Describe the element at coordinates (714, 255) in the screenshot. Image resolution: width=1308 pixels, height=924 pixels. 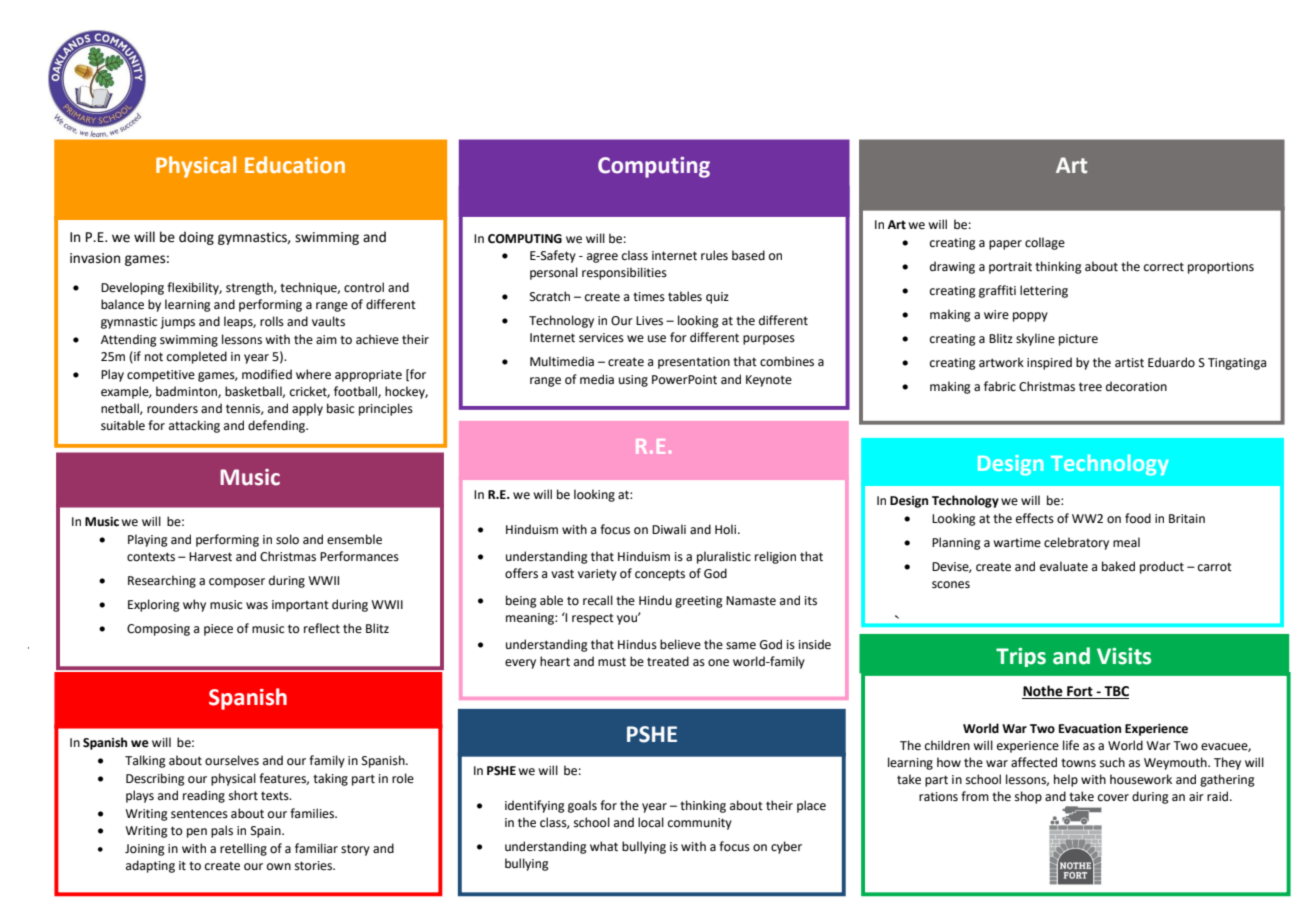
I see `rules` at that location.
